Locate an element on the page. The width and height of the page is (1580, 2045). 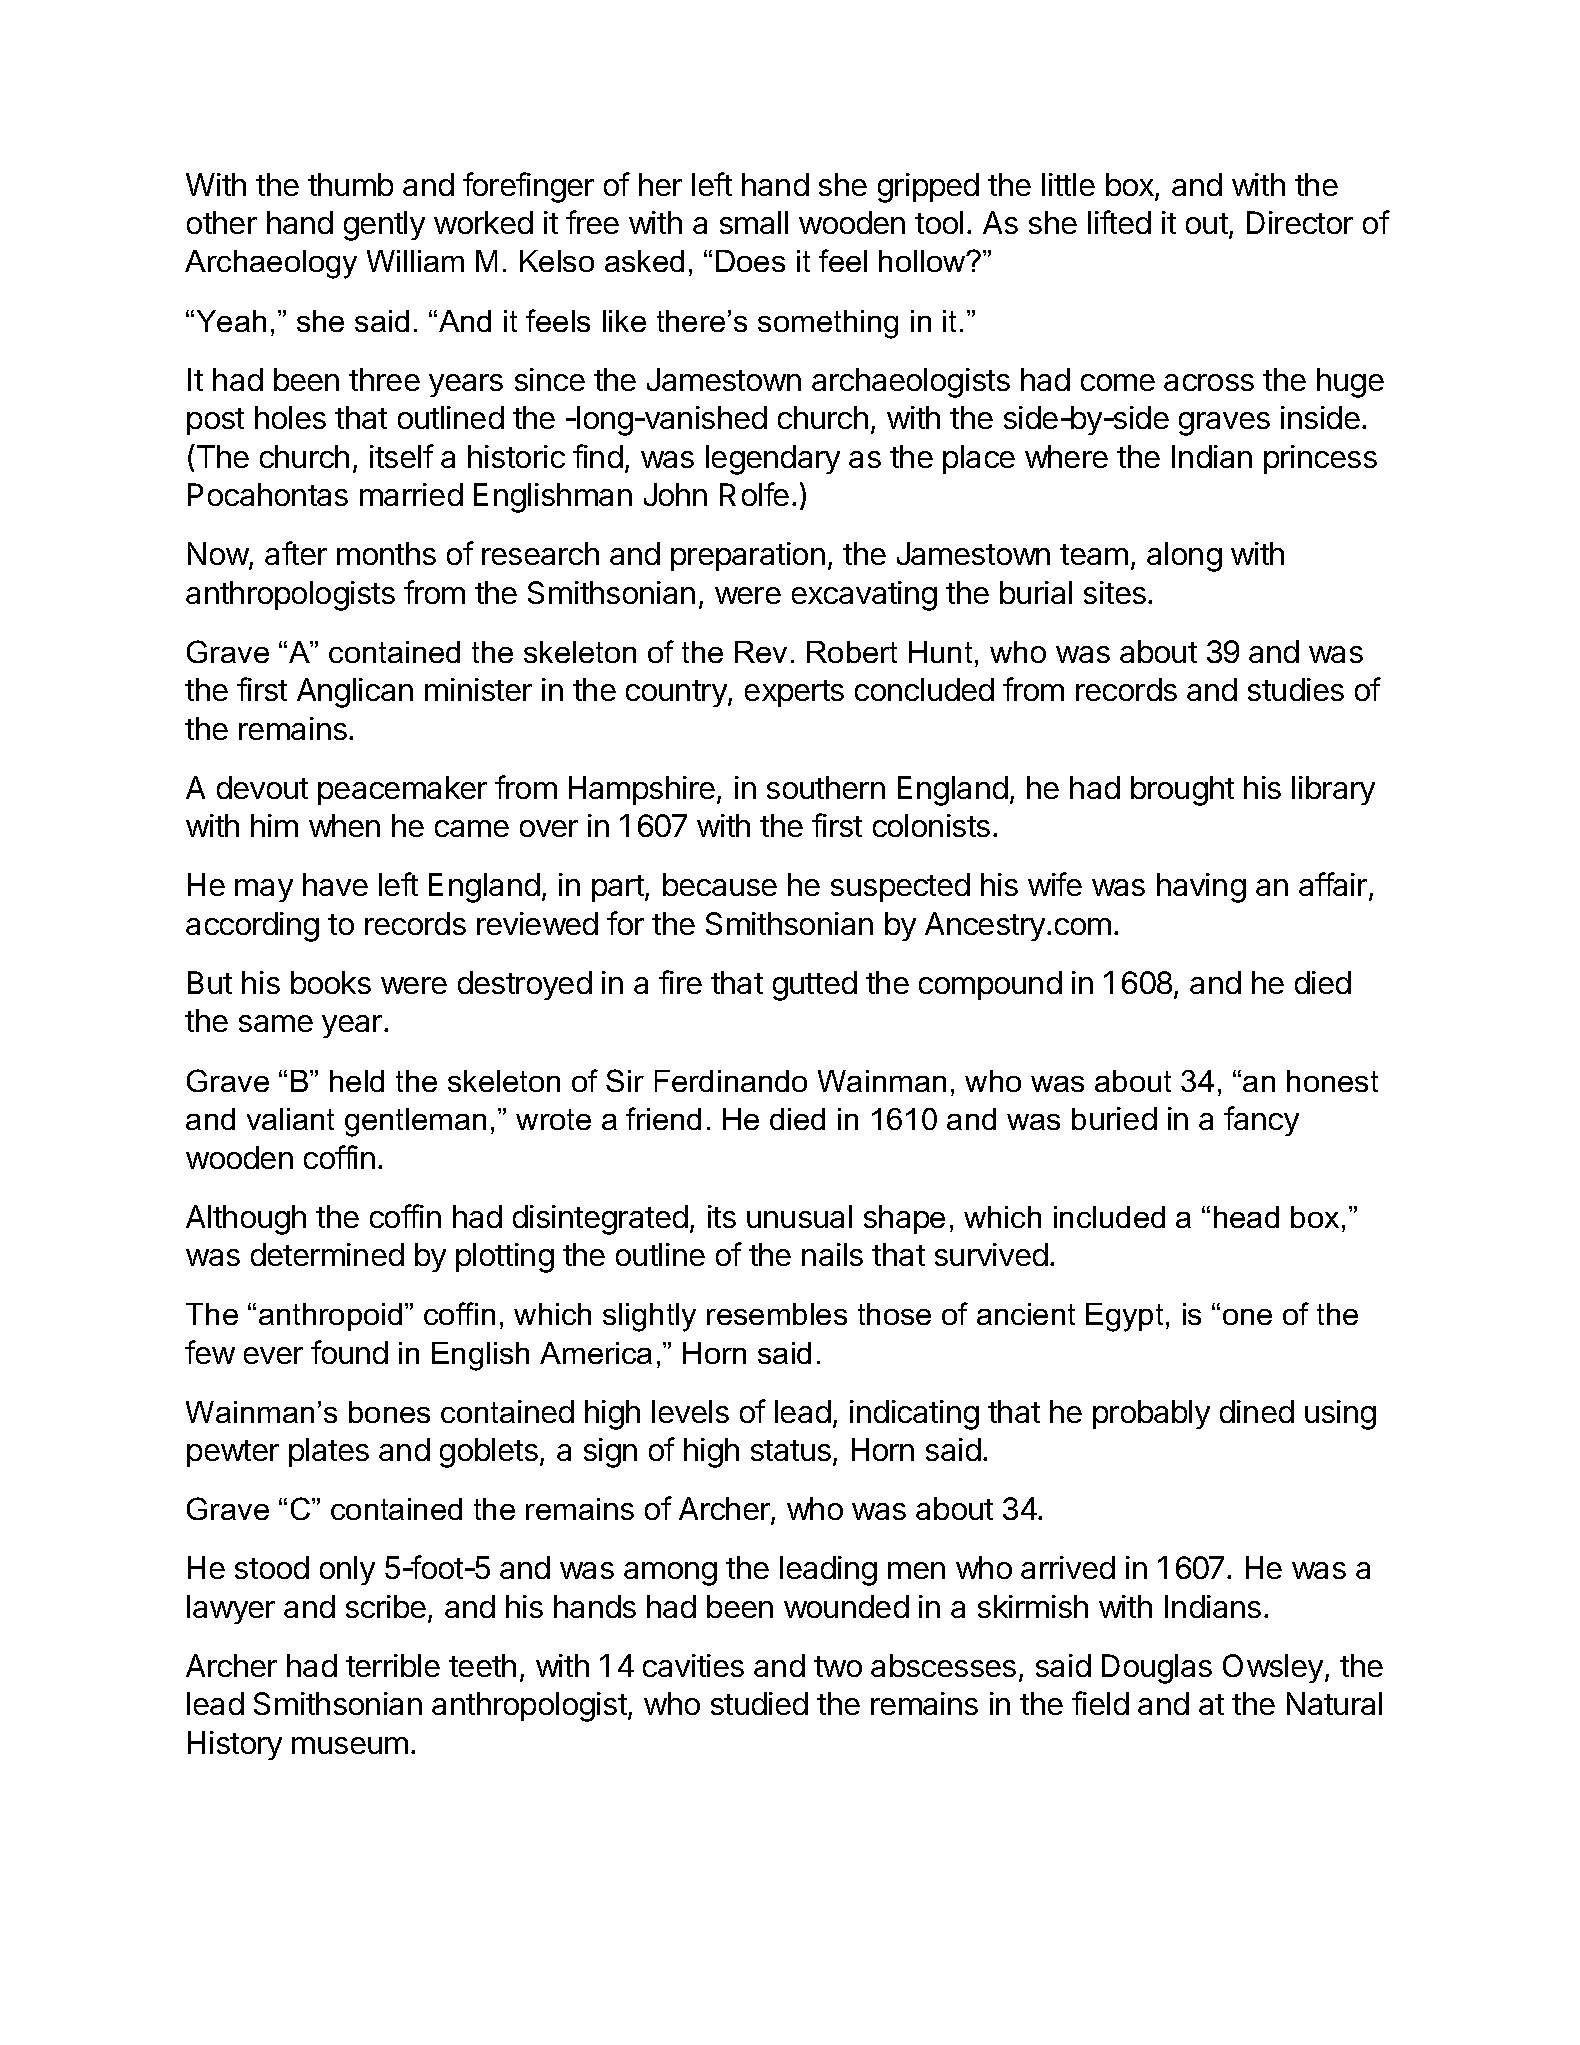
gently is located at coordinates (384, 226).
